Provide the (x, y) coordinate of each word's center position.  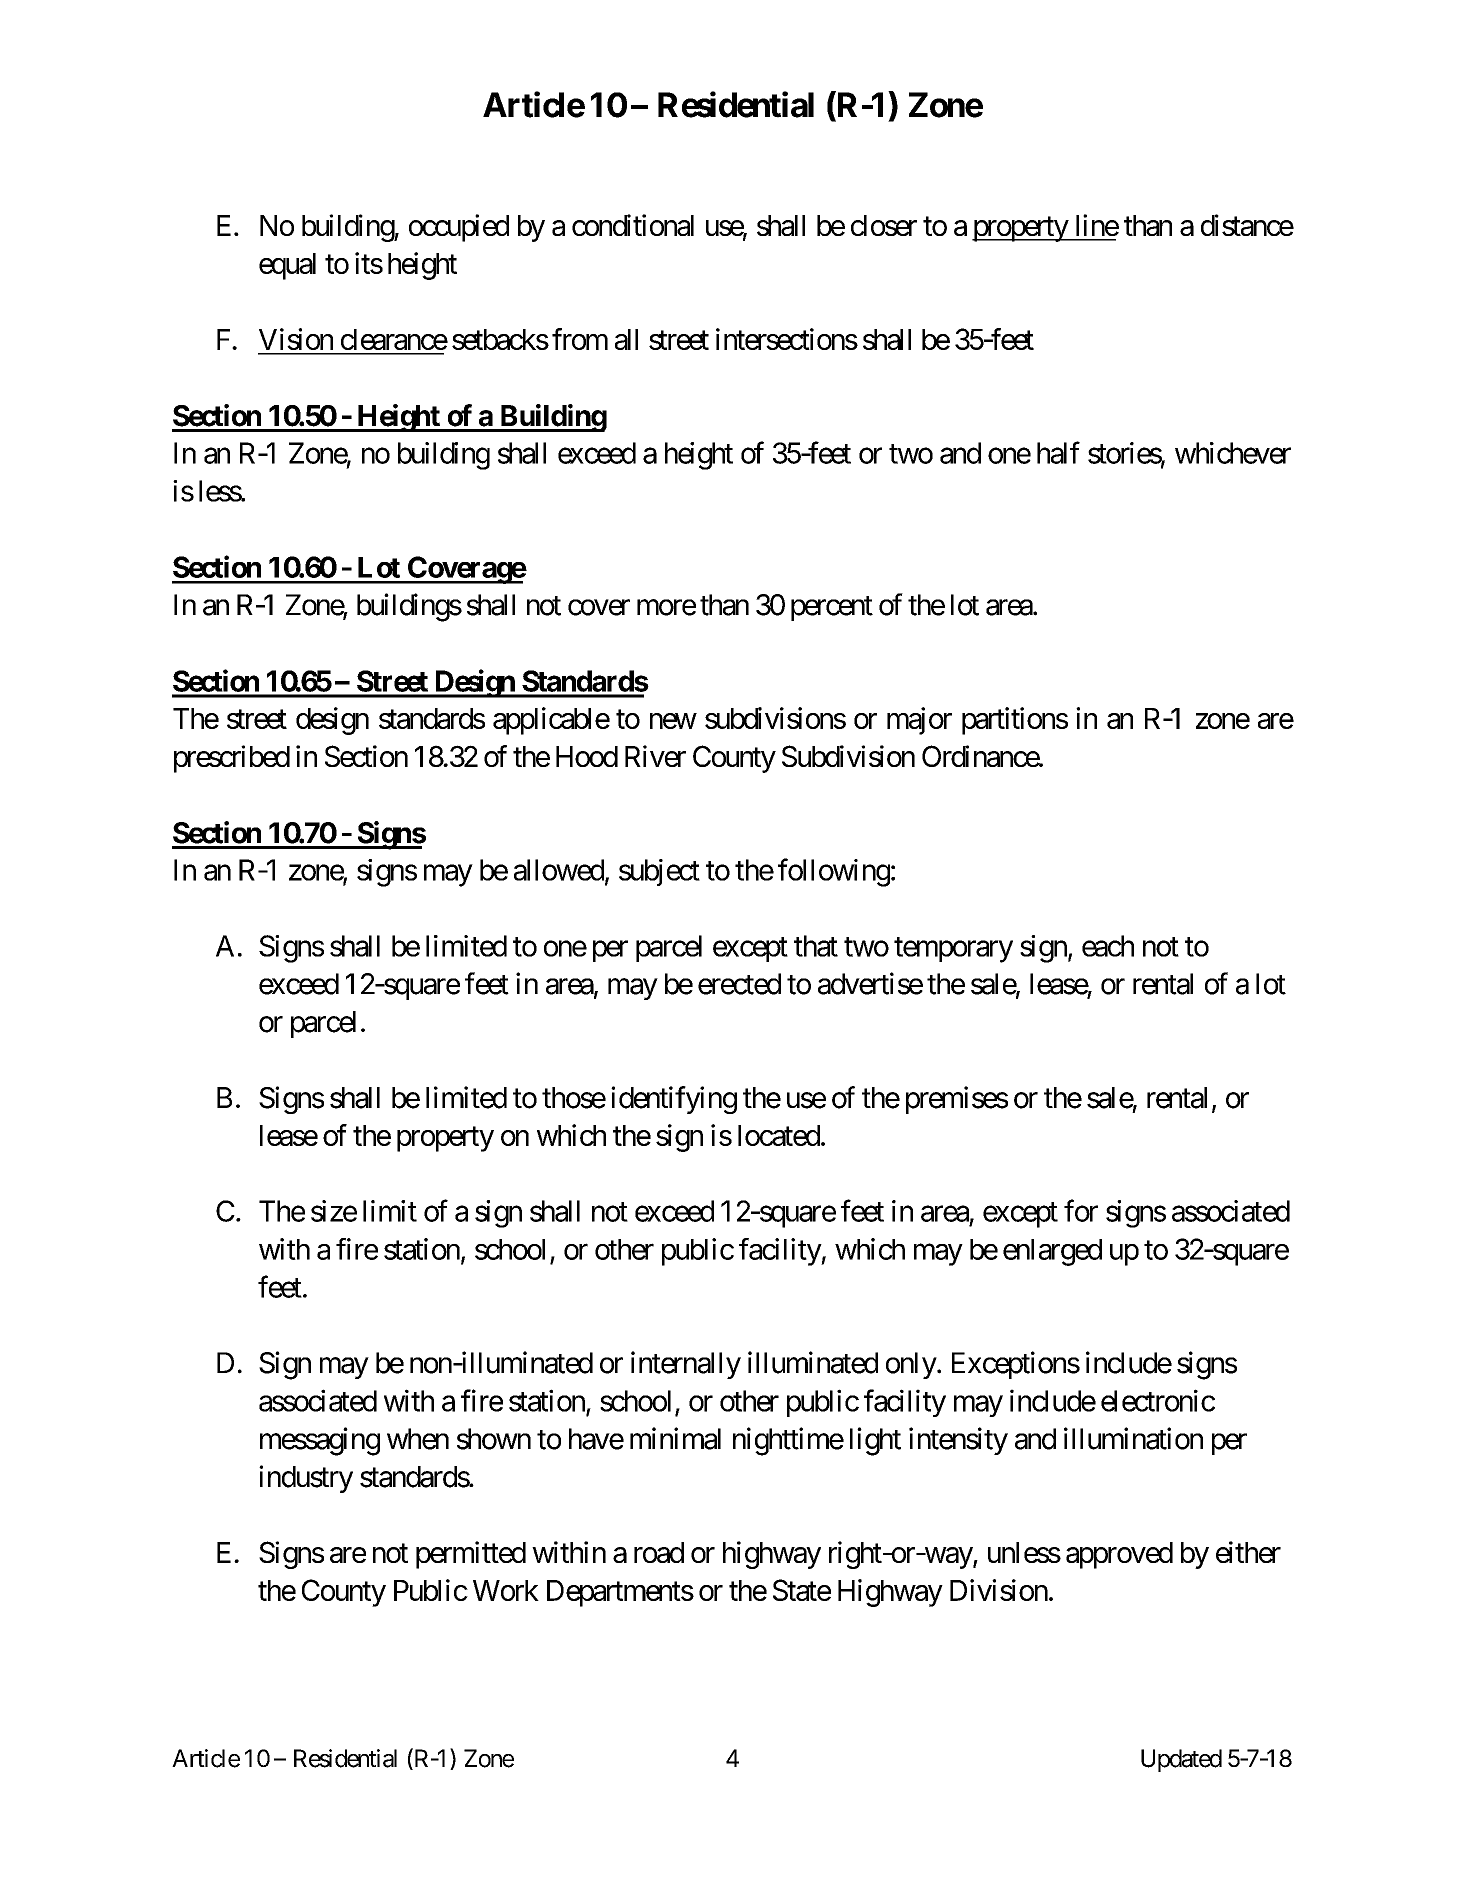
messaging (320, 1441)
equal (287, 266)
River (655, 756)
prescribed (232, 759)
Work (506, 1590)
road (659, 1552)
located (779, 1135)
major (919, 721)
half (1058, 452)
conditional (633, 225)
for (1081, 1210)
